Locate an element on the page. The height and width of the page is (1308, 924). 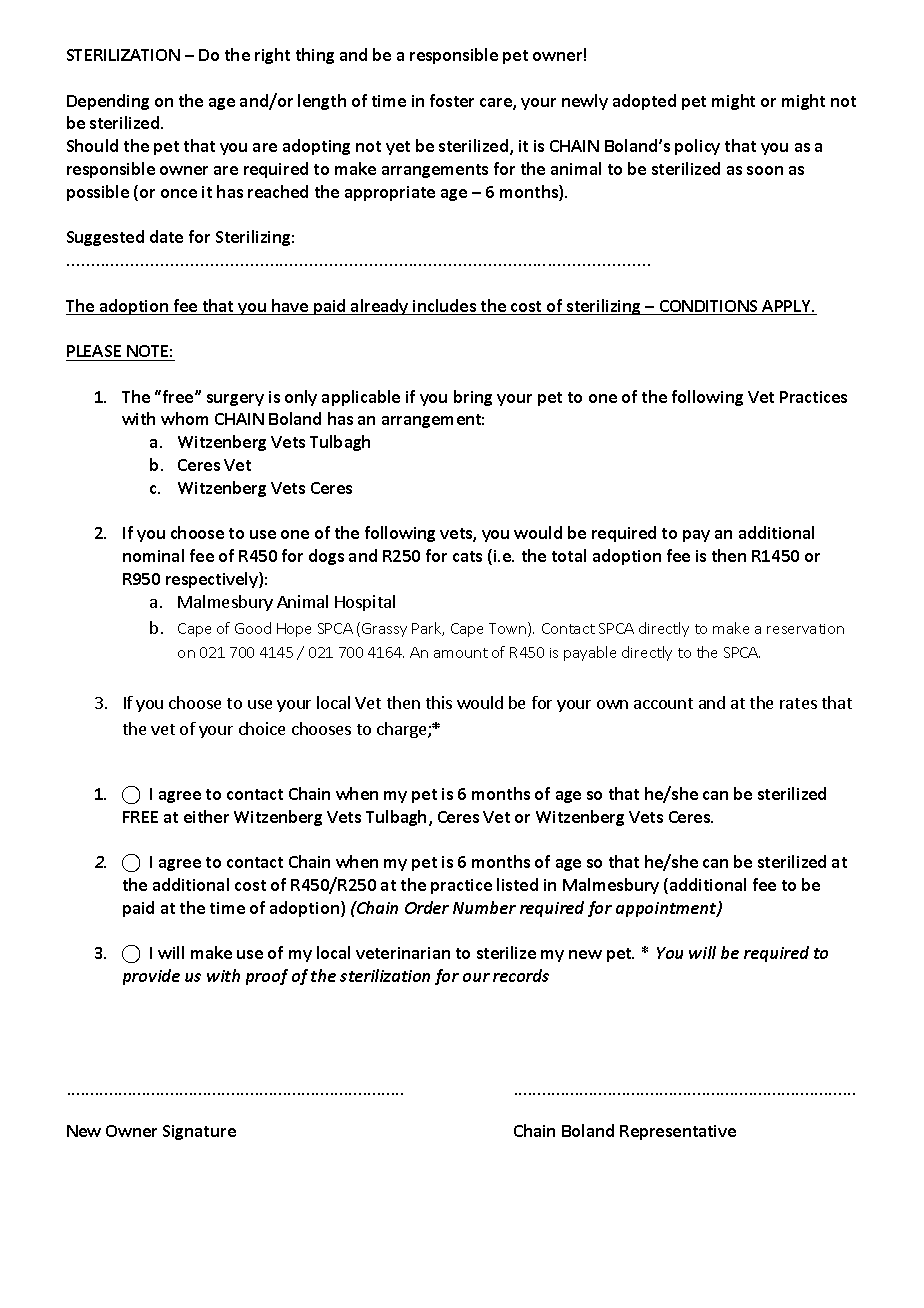
Signature is located at coordinates (199, 1132).
